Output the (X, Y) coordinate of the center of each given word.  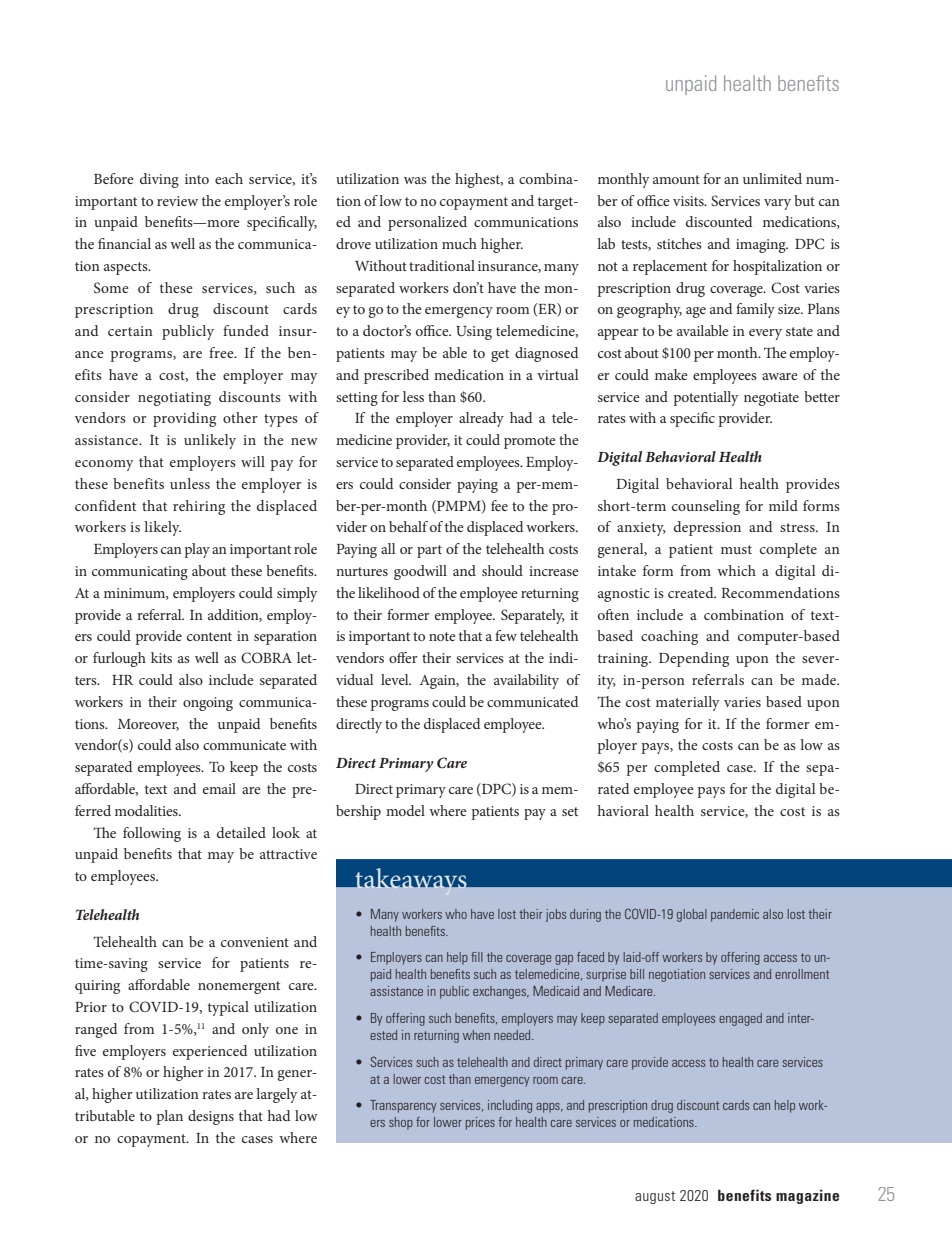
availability (526, 681)
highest (479, 180)
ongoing (208, 704)
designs (211, 1117)
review (177, 201)
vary (777, 204)
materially (688, 703)
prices (480, 1123)
